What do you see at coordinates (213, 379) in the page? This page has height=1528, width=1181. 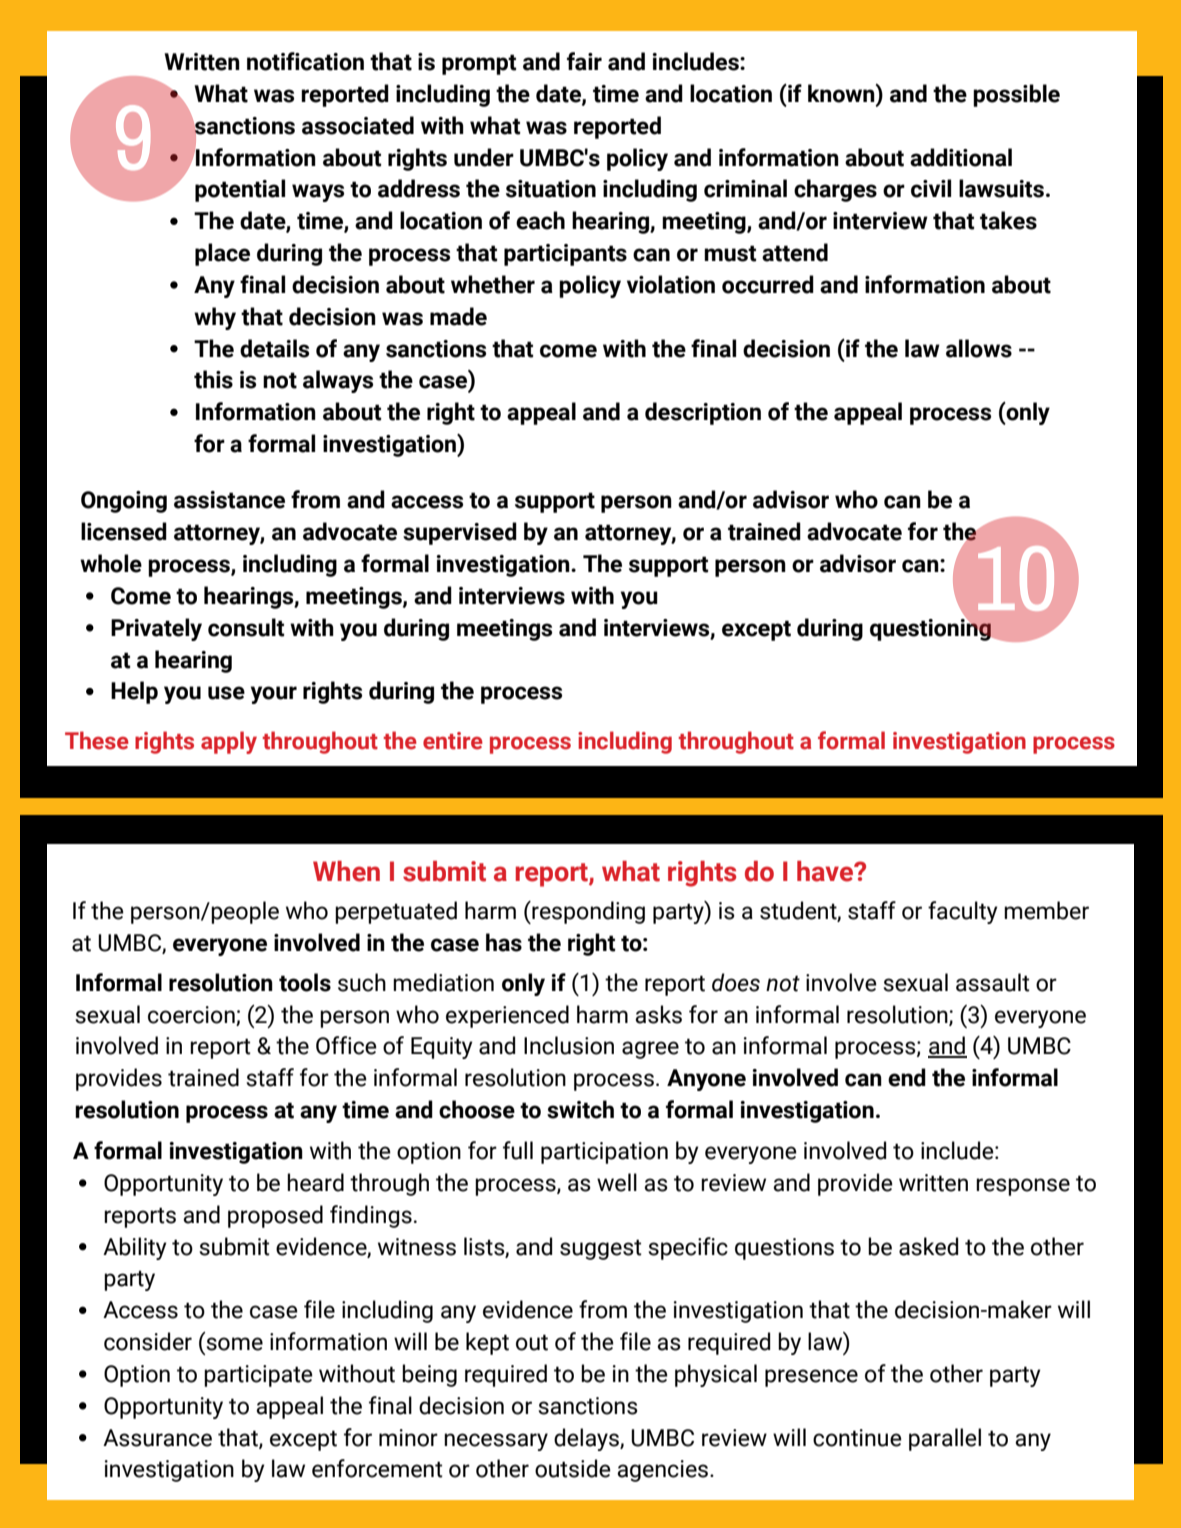 I see `this` at bounding box center [213, 379].
